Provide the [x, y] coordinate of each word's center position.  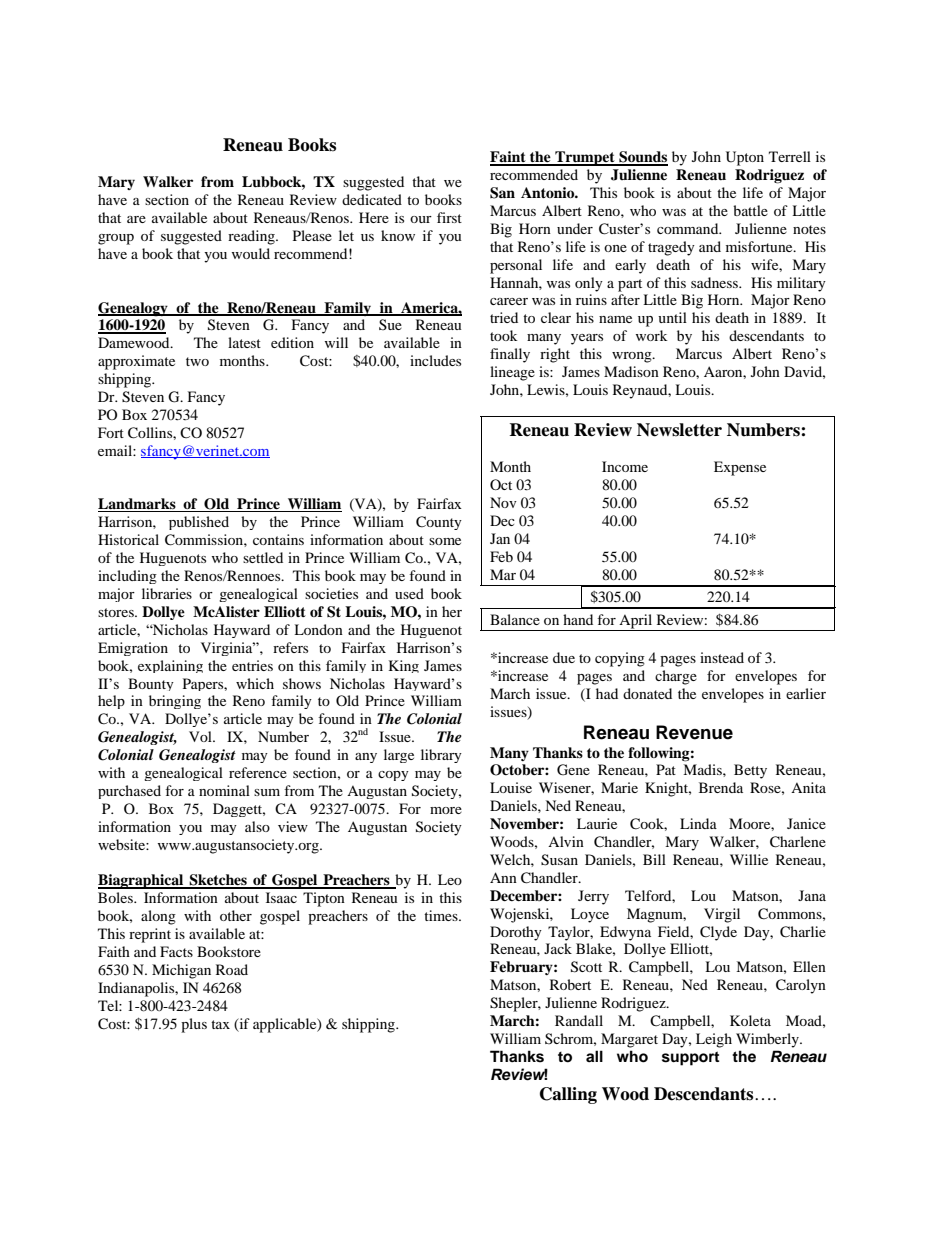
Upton [745, 158]
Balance [515, 619]
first [449, 217]
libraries [167, 593]
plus [194, 1025]
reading [252, 237]
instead [722, 657]
